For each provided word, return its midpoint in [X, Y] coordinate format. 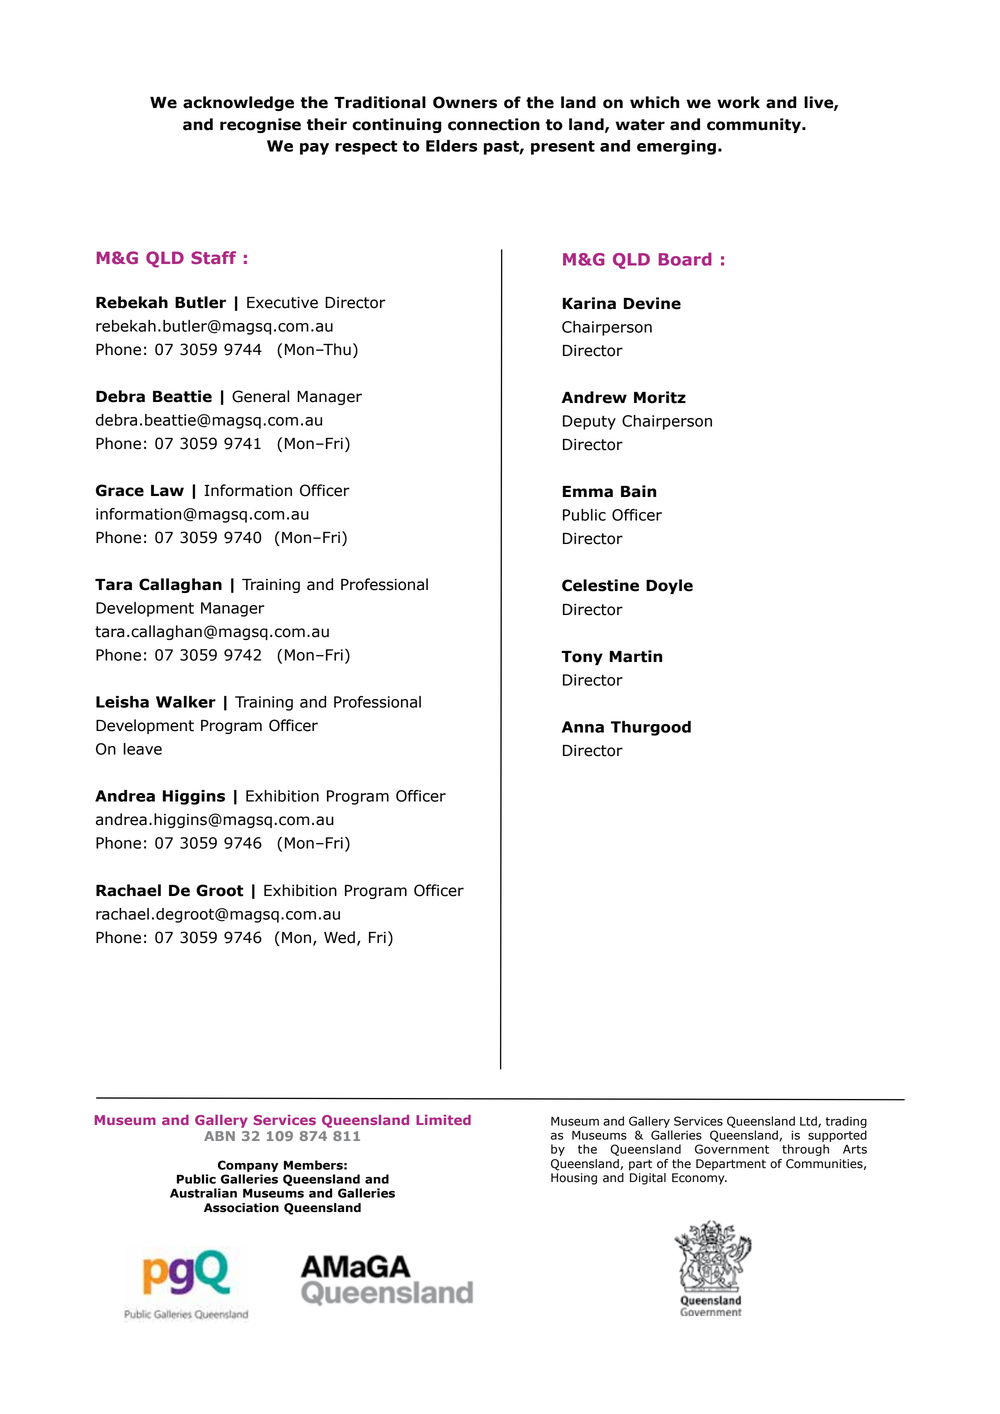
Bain [638, 491]
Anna [583, 727]
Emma [588, 492]
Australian [203, 1193]
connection [494, 124]
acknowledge [238, 103]
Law [167, 491]
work [738, 102]
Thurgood [651, 728]
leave [142, 749]
